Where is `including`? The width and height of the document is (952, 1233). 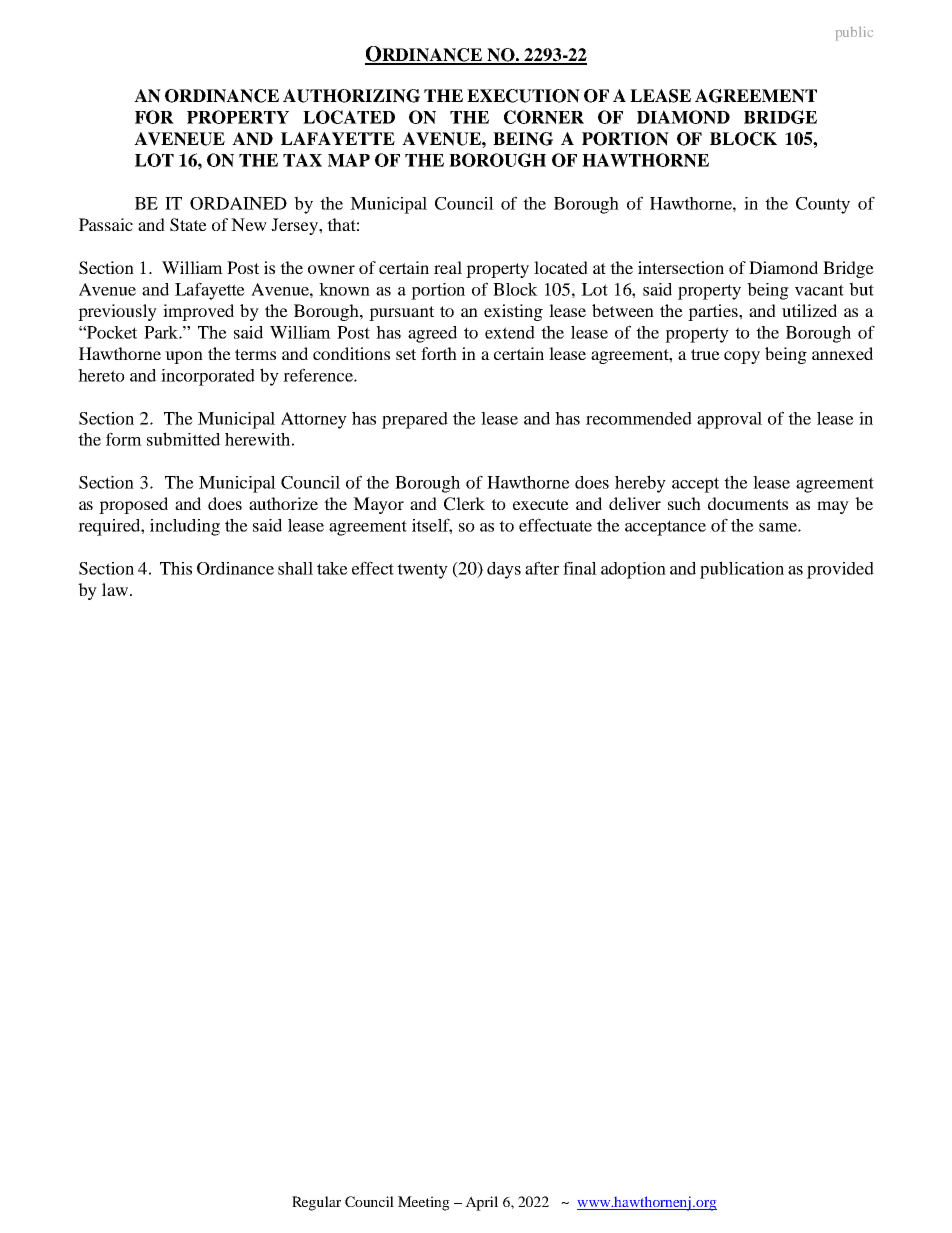
including is located at coordinates (185, 527).
